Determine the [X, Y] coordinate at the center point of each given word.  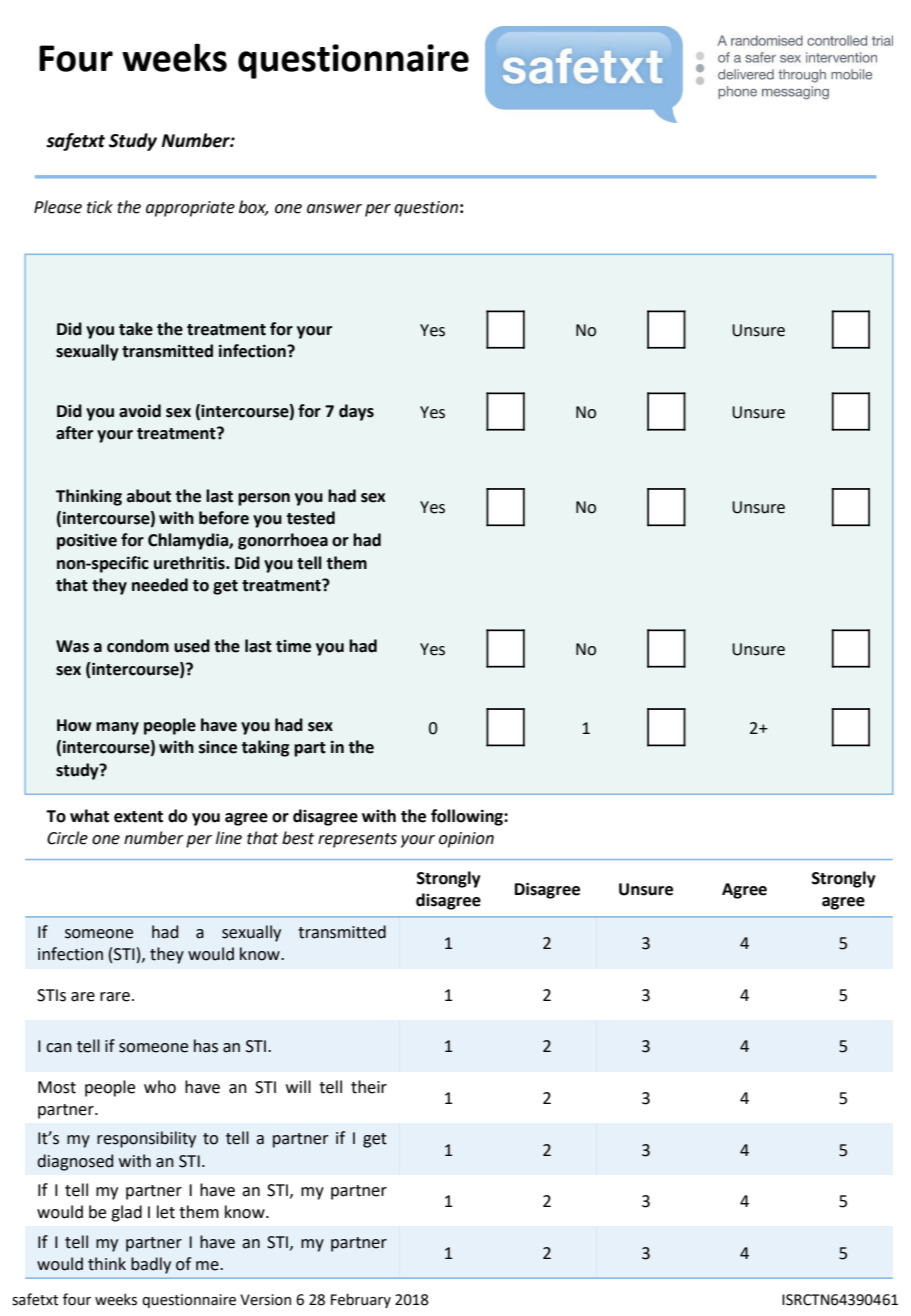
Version [265, 1300]
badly [151, 1265]
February [361, 1300]
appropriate [190, 209]
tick [100, 207]
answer [334, 209]
